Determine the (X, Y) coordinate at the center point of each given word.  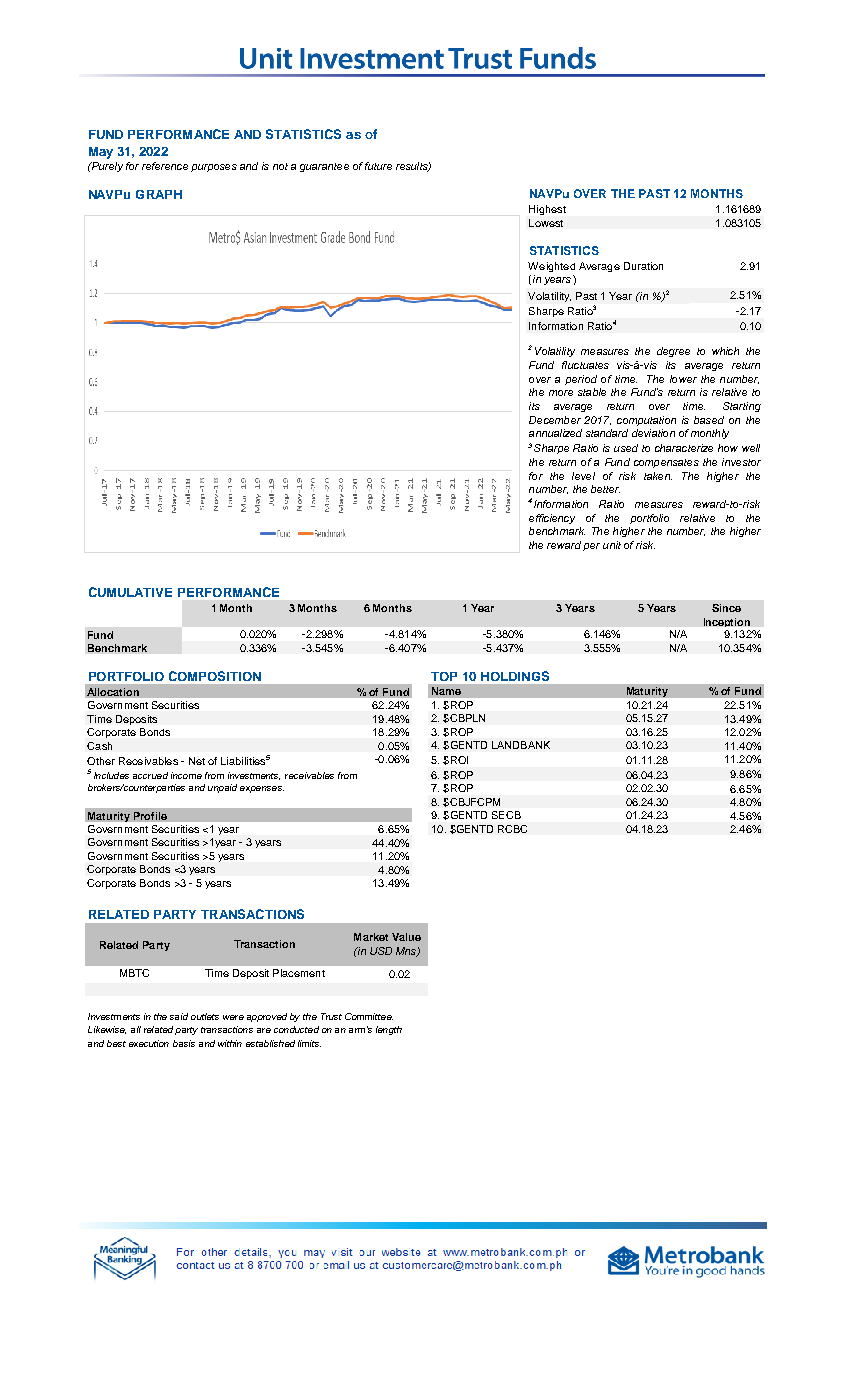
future (378, 166)
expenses (262, 789)
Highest (547, 210)
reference (165, 166)
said (179, 1016)
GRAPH (159, 194)
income (186, 775)
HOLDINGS (515, 676)
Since (726, 608)
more (561, 393)
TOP (444, 676)
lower (683, 379)
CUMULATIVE (130, 592)
